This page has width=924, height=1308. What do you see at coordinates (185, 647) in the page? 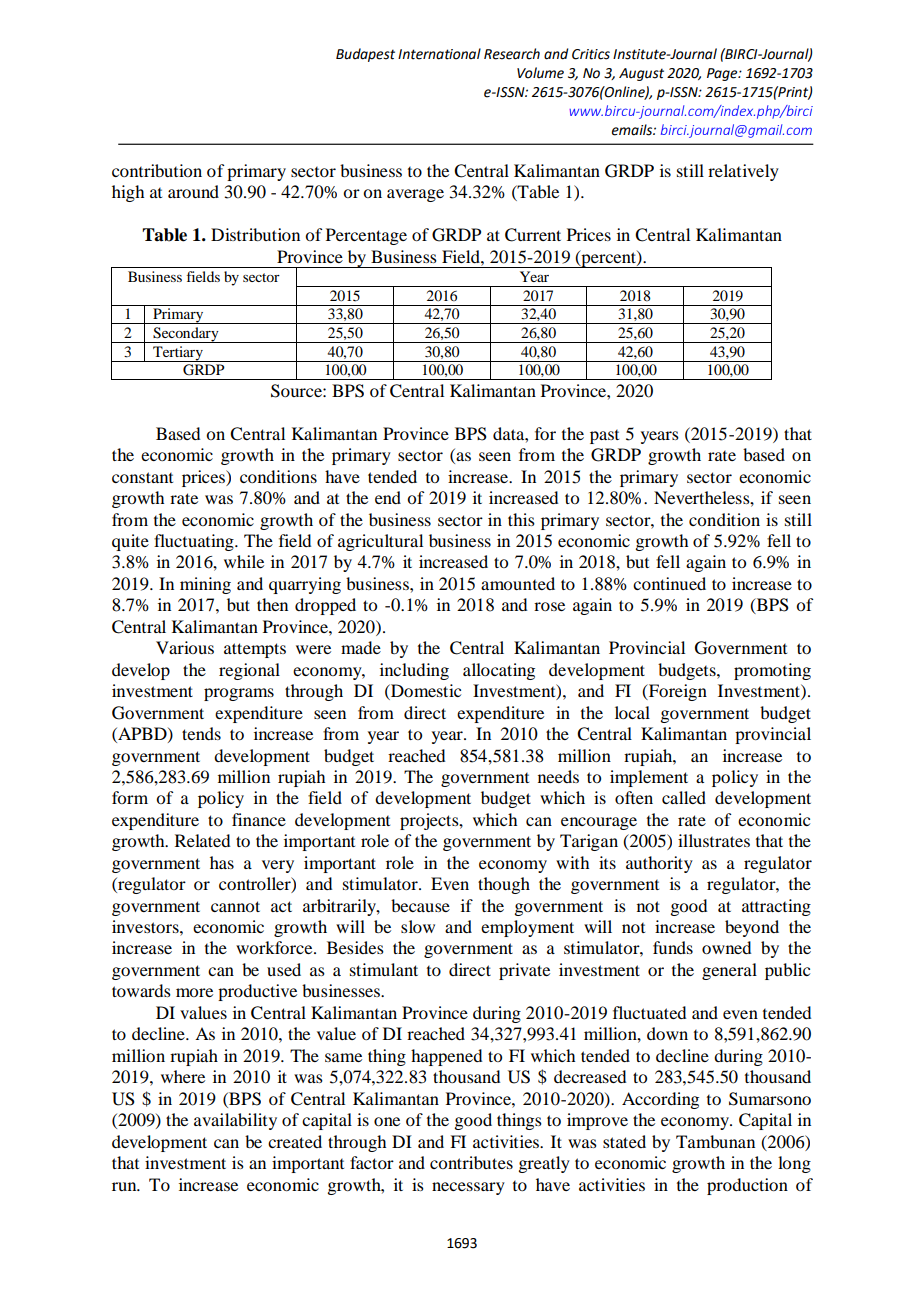
I see `Various` at bounding box center [185, 647].
